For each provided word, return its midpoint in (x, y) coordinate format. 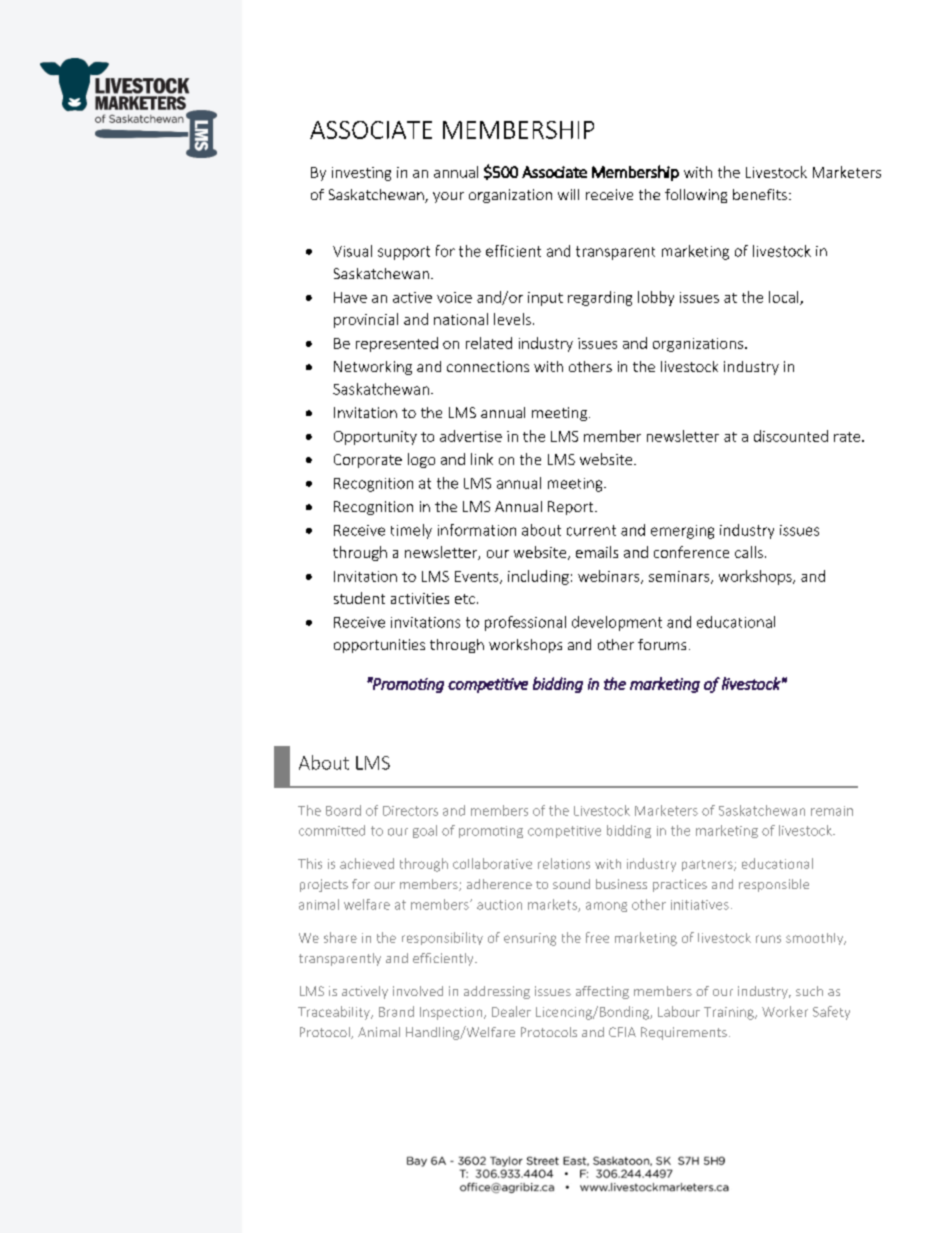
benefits (760, 194)
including (538, 577)
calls (749, 552)
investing (361, 174)
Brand (396, 1011)
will (568, 194)
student (359, 598)
